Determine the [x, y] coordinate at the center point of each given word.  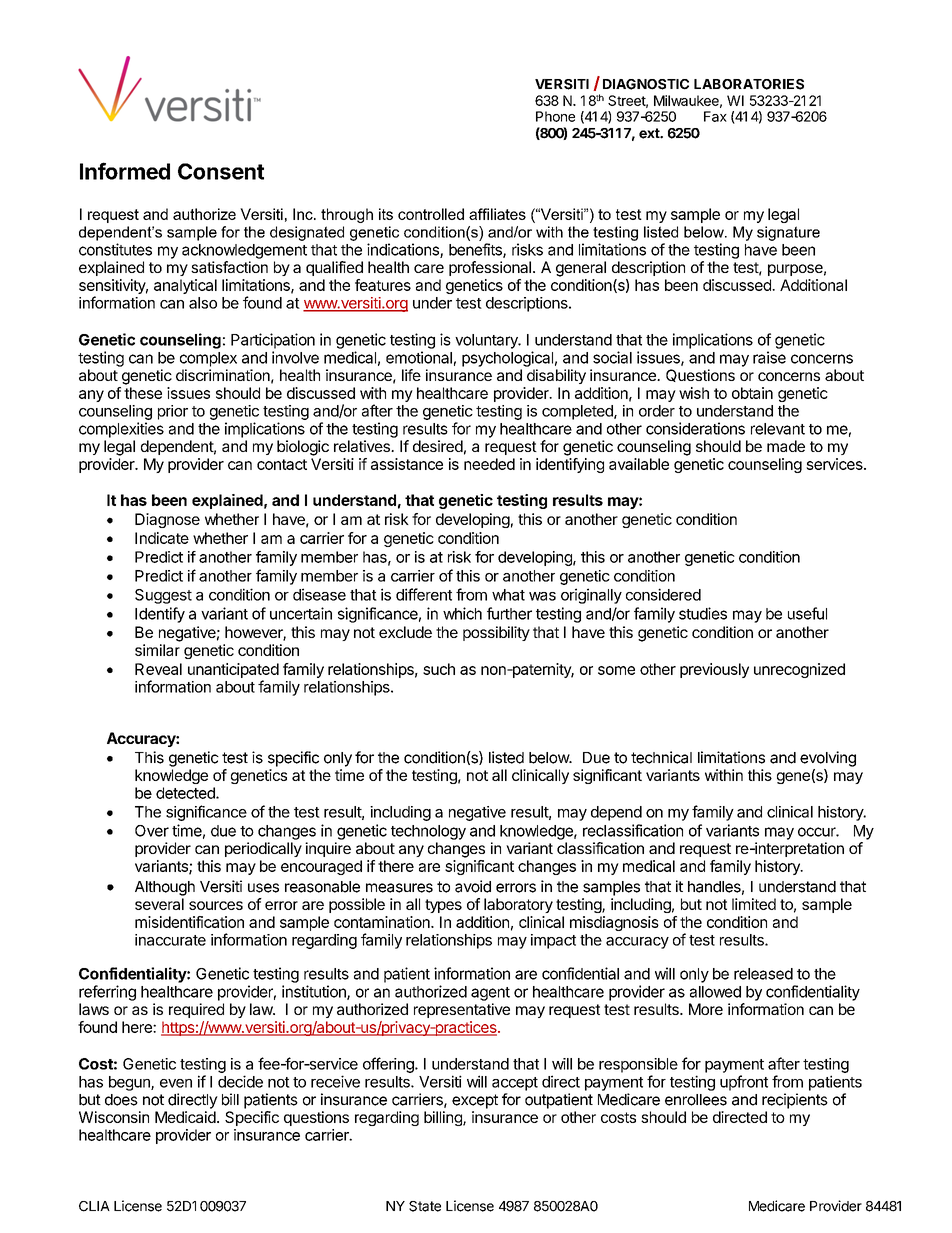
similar [157, 650]
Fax [715, 116]
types [443, 906]
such [439, 669]
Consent [221, 171]
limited [754, 904]
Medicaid [186, 1117]
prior [173, 412]
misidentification [189, 922]
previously [714, 670]
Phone [555, 116]
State [425, 1206]
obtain [752, 393]
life [411, 375]
